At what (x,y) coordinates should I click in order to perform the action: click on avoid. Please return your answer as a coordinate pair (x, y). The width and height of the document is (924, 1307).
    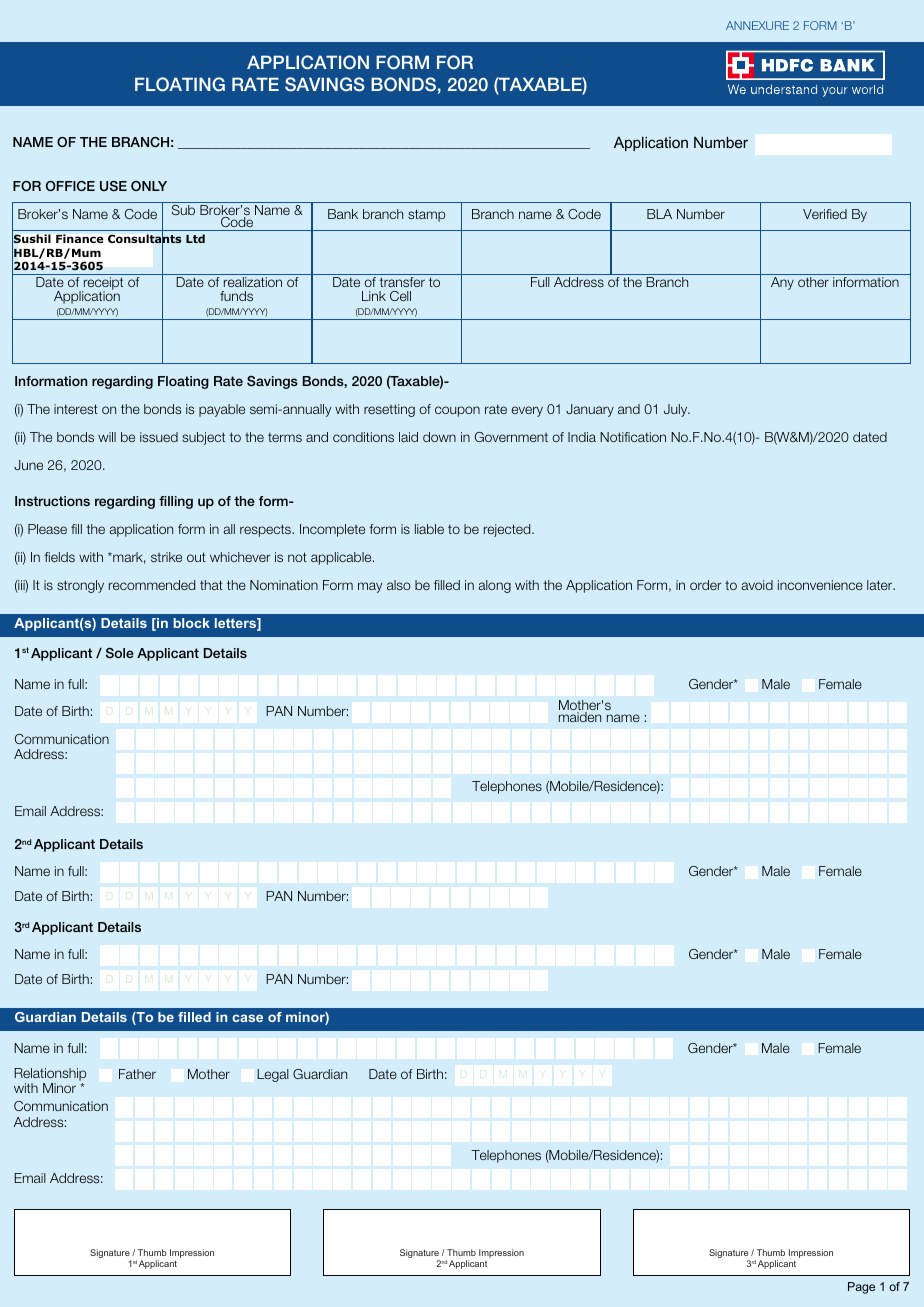
    Looking at the image, I should click on (757, 585).
